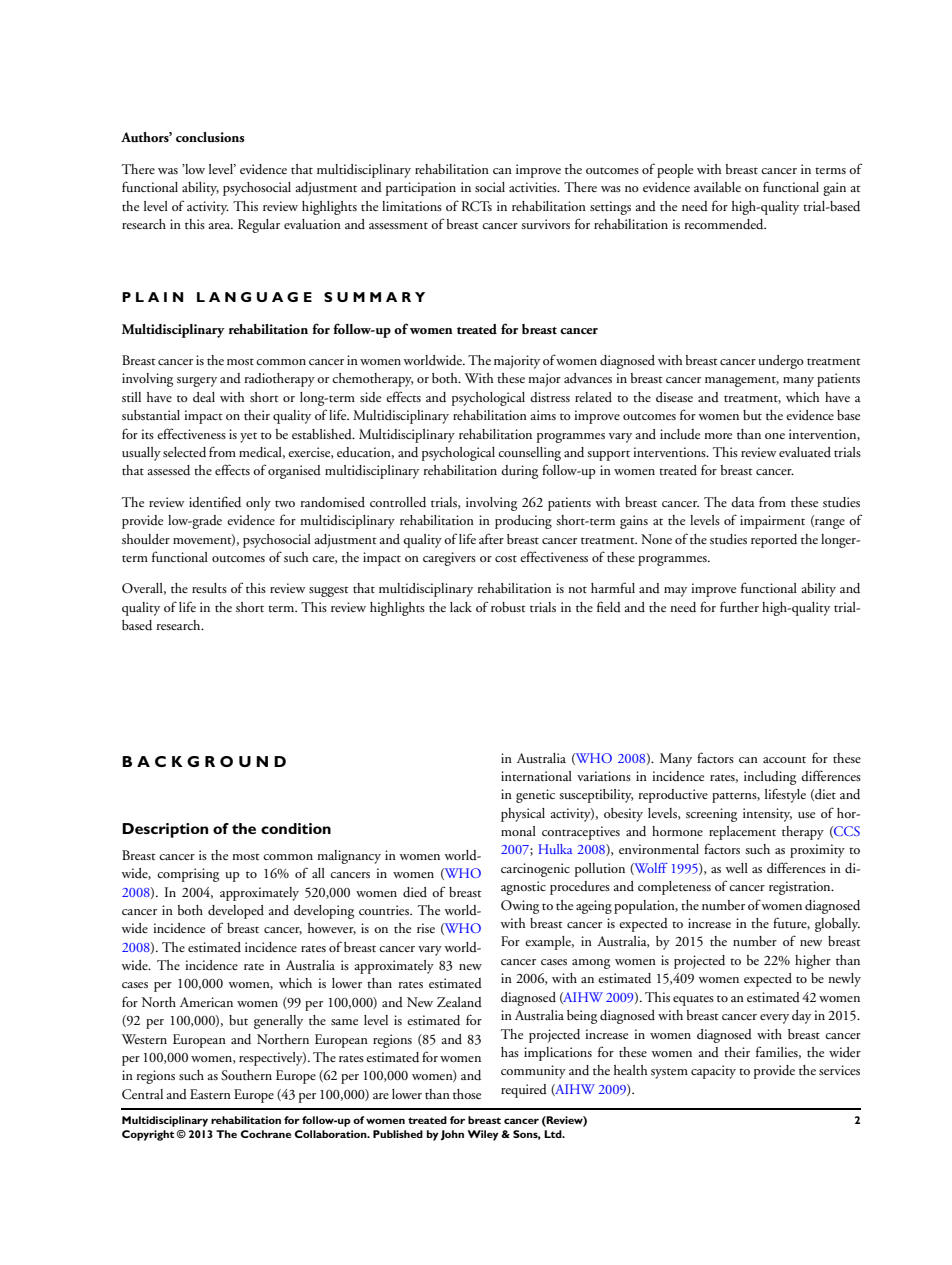 Image resolution: width=952 pixels, height=1265 pixels. I want to click on including, so click(770, 778).
